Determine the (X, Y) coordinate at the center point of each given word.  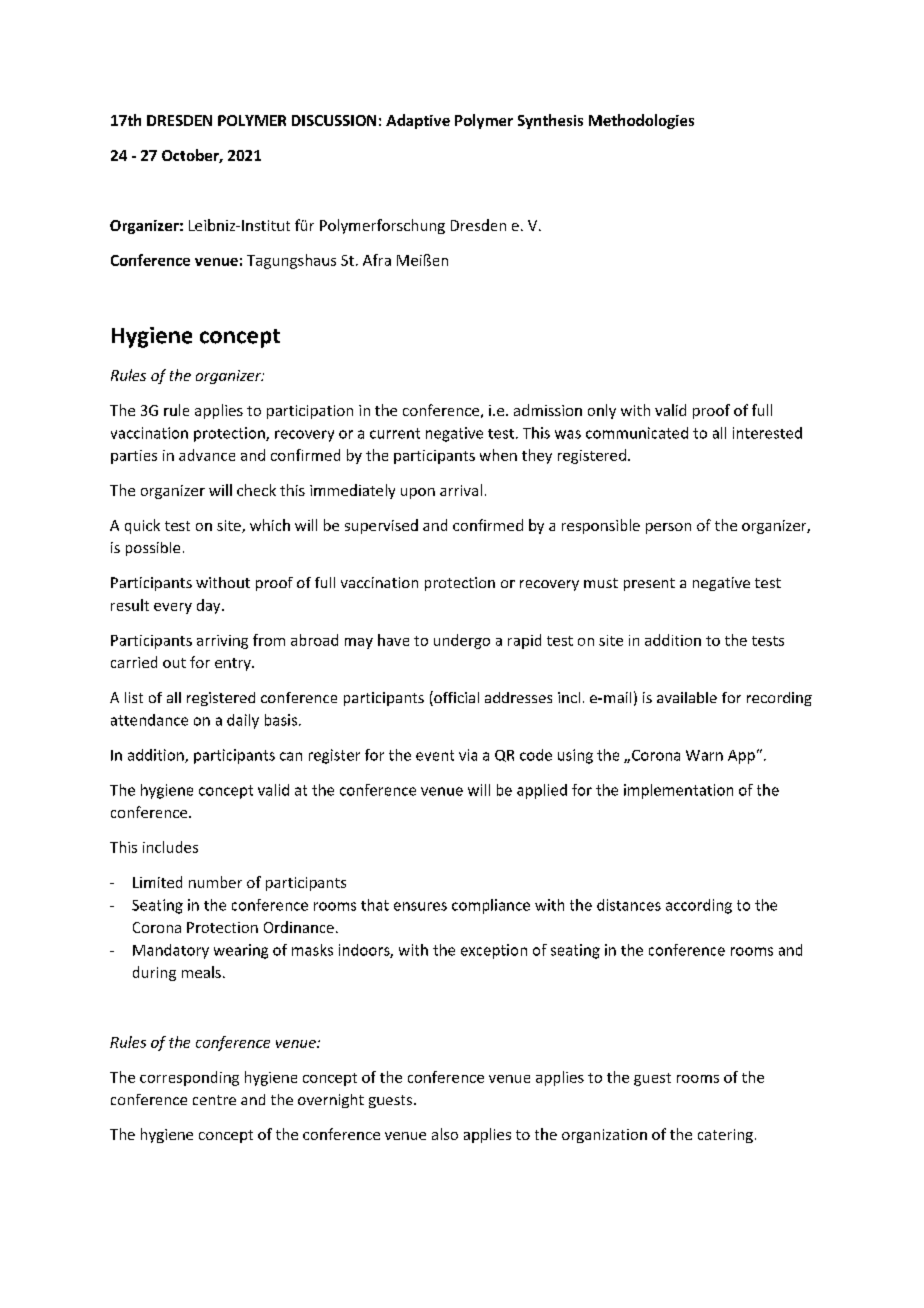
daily (243, 721)
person (668, 528)
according (699, 906)
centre (214, 1100)
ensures (420, 906)
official (455, 698)
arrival (461, 490)
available (687, 697)
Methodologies (641, 121)
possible (153, 549)
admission (548, 410)
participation (310, 412)
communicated (637, 433)
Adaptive (418, 121)
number (215, 882)
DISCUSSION (334, 120)
